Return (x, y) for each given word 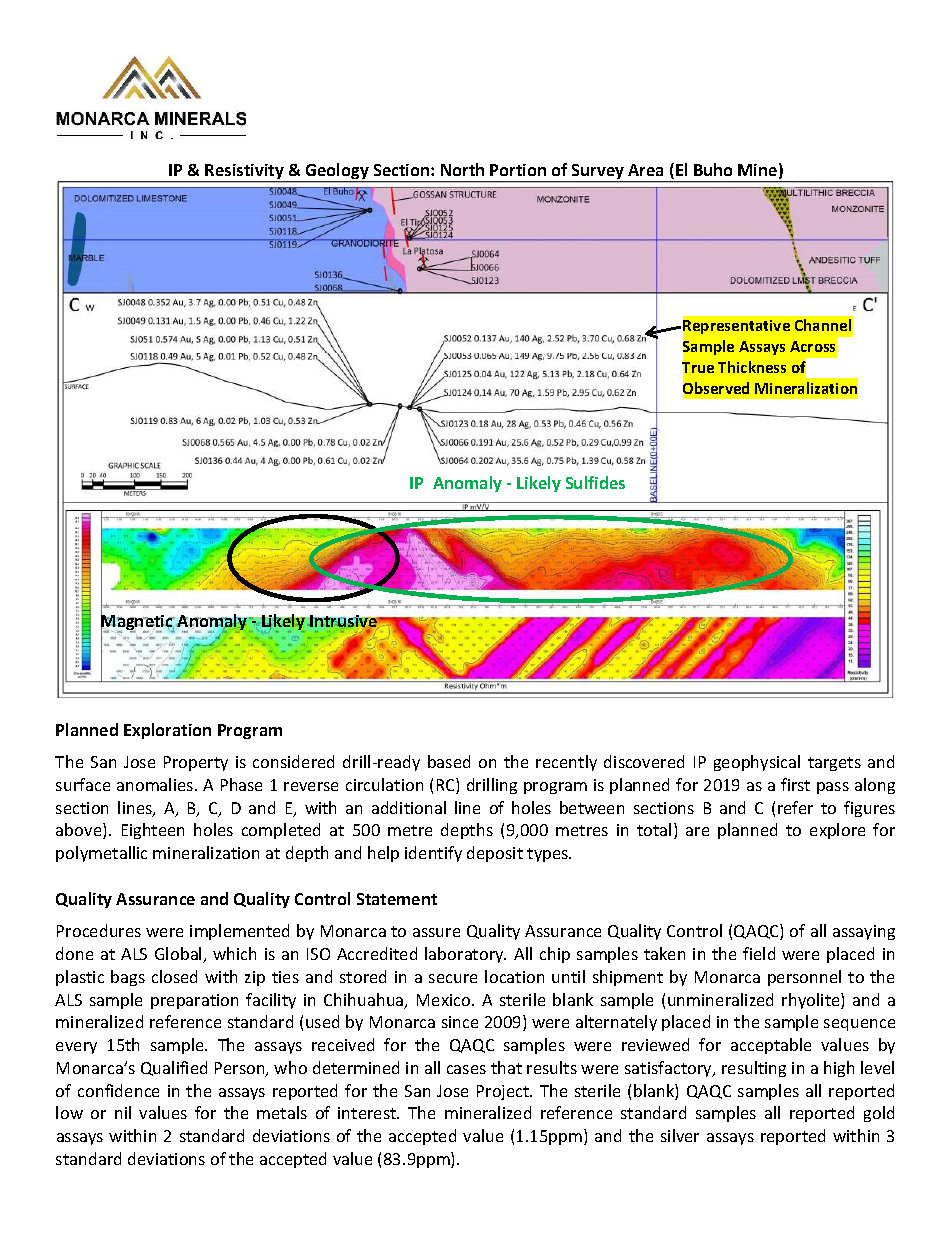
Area (645, 170)
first (795, 784)
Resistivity (245, 173)
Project (504, 1092)
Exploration (167, 731)
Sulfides (595, 482)
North (462, 169)
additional (409, 807)
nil (123, 1112)
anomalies (156, 784)
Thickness (752, 367)
